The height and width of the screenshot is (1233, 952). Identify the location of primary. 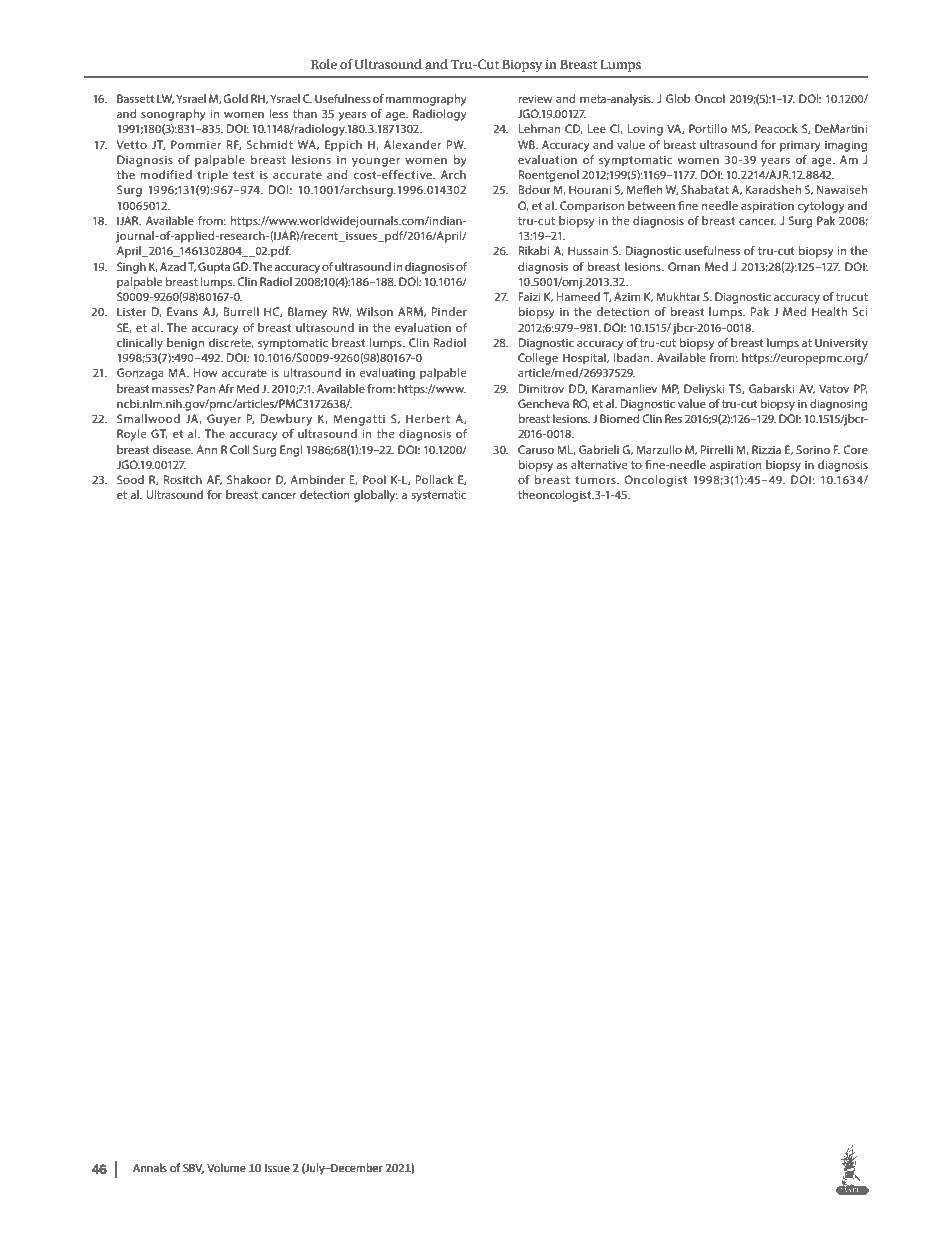
(800, 146).
